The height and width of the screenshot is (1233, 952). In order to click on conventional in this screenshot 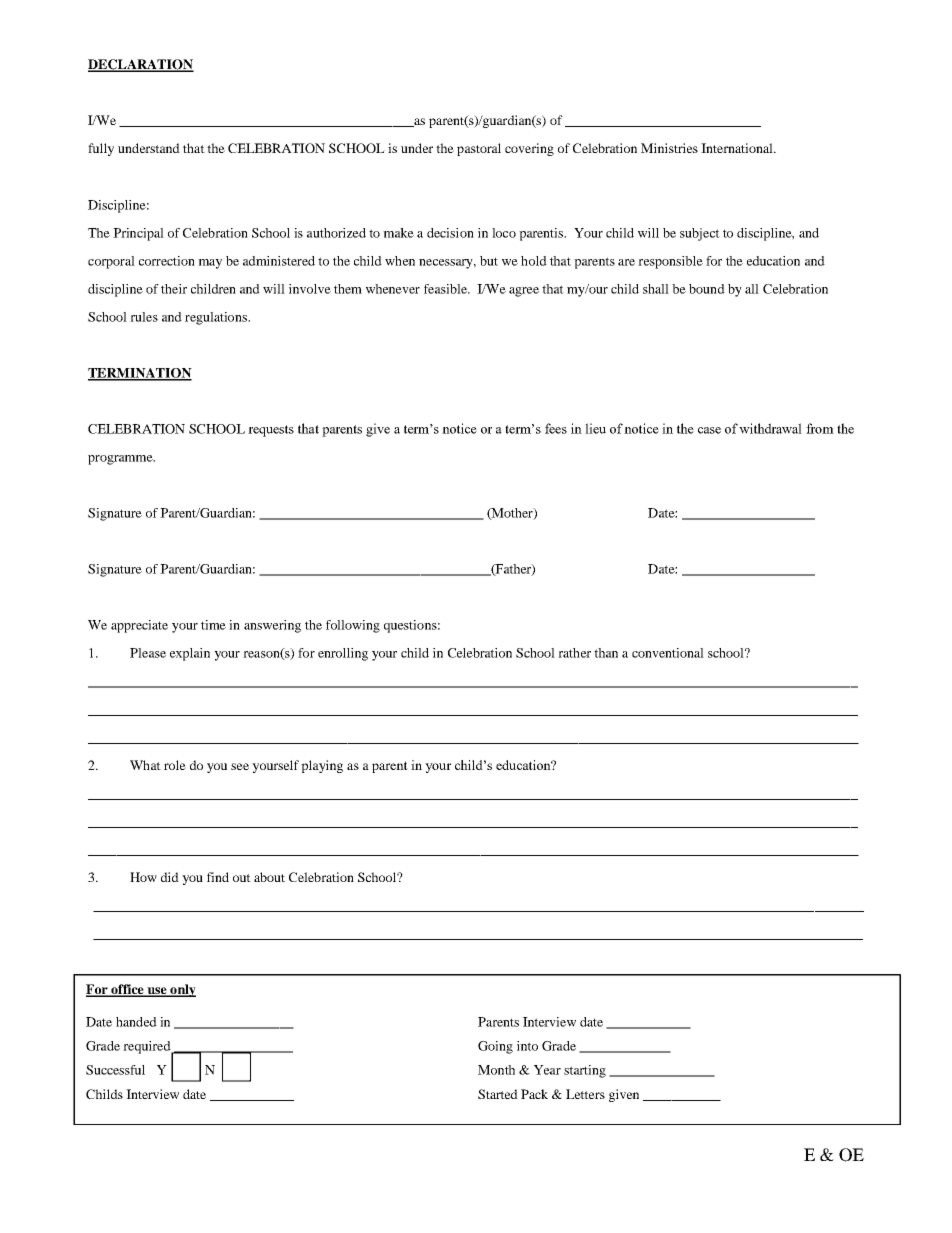, I will do `click(668, 653)`.
